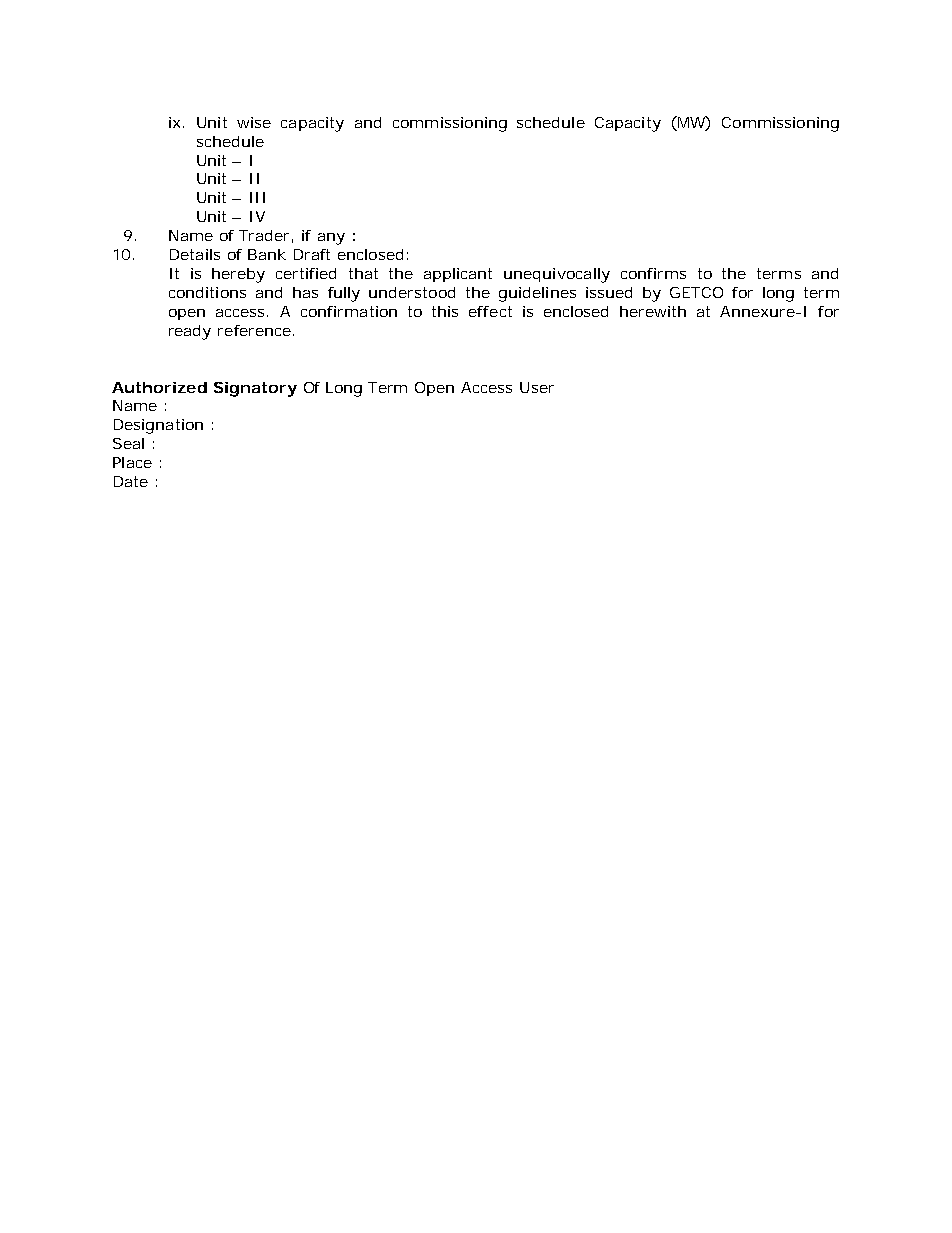 The width and height of the screenshot is (952, 1233). I want to click on Draft, so click(312, 254).
